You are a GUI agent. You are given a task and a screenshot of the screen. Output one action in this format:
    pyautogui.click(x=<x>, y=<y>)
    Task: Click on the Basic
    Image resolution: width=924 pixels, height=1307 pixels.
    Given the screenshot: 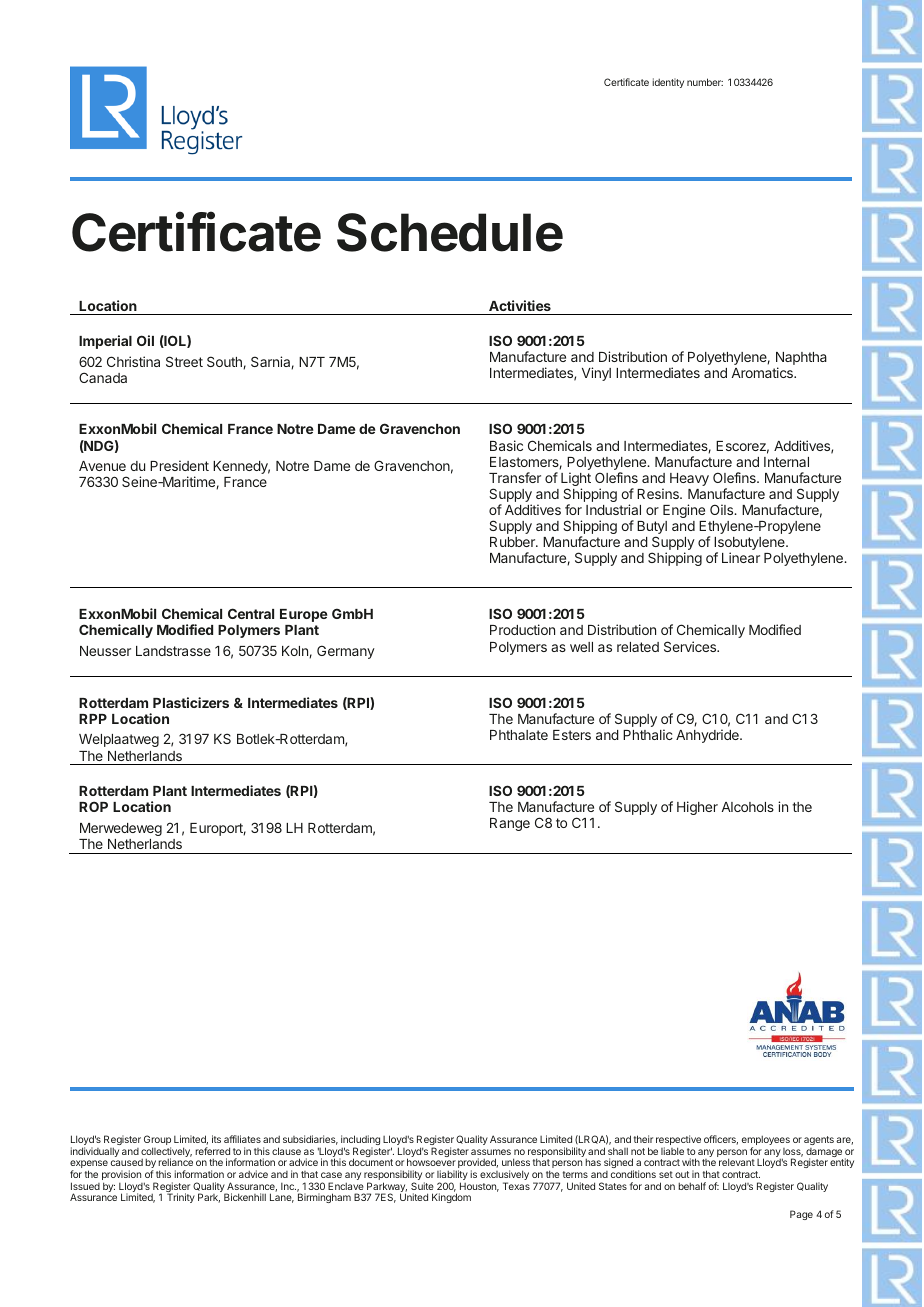 What is the action you would take?
    pyautogui.click(x=506, y=445)
